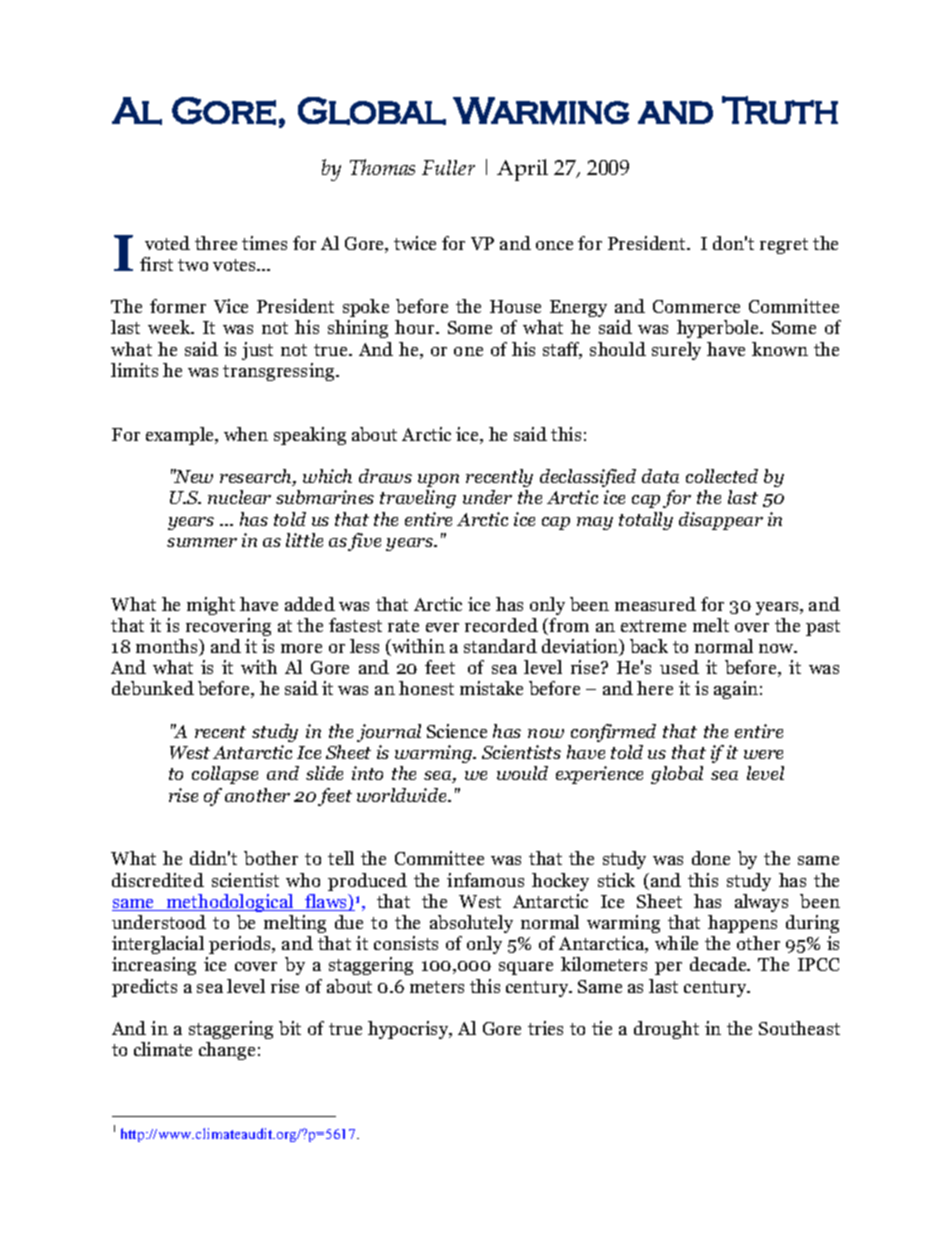 This document has width=952, height=1233. I want to click on predicts, so click(144, 988).
